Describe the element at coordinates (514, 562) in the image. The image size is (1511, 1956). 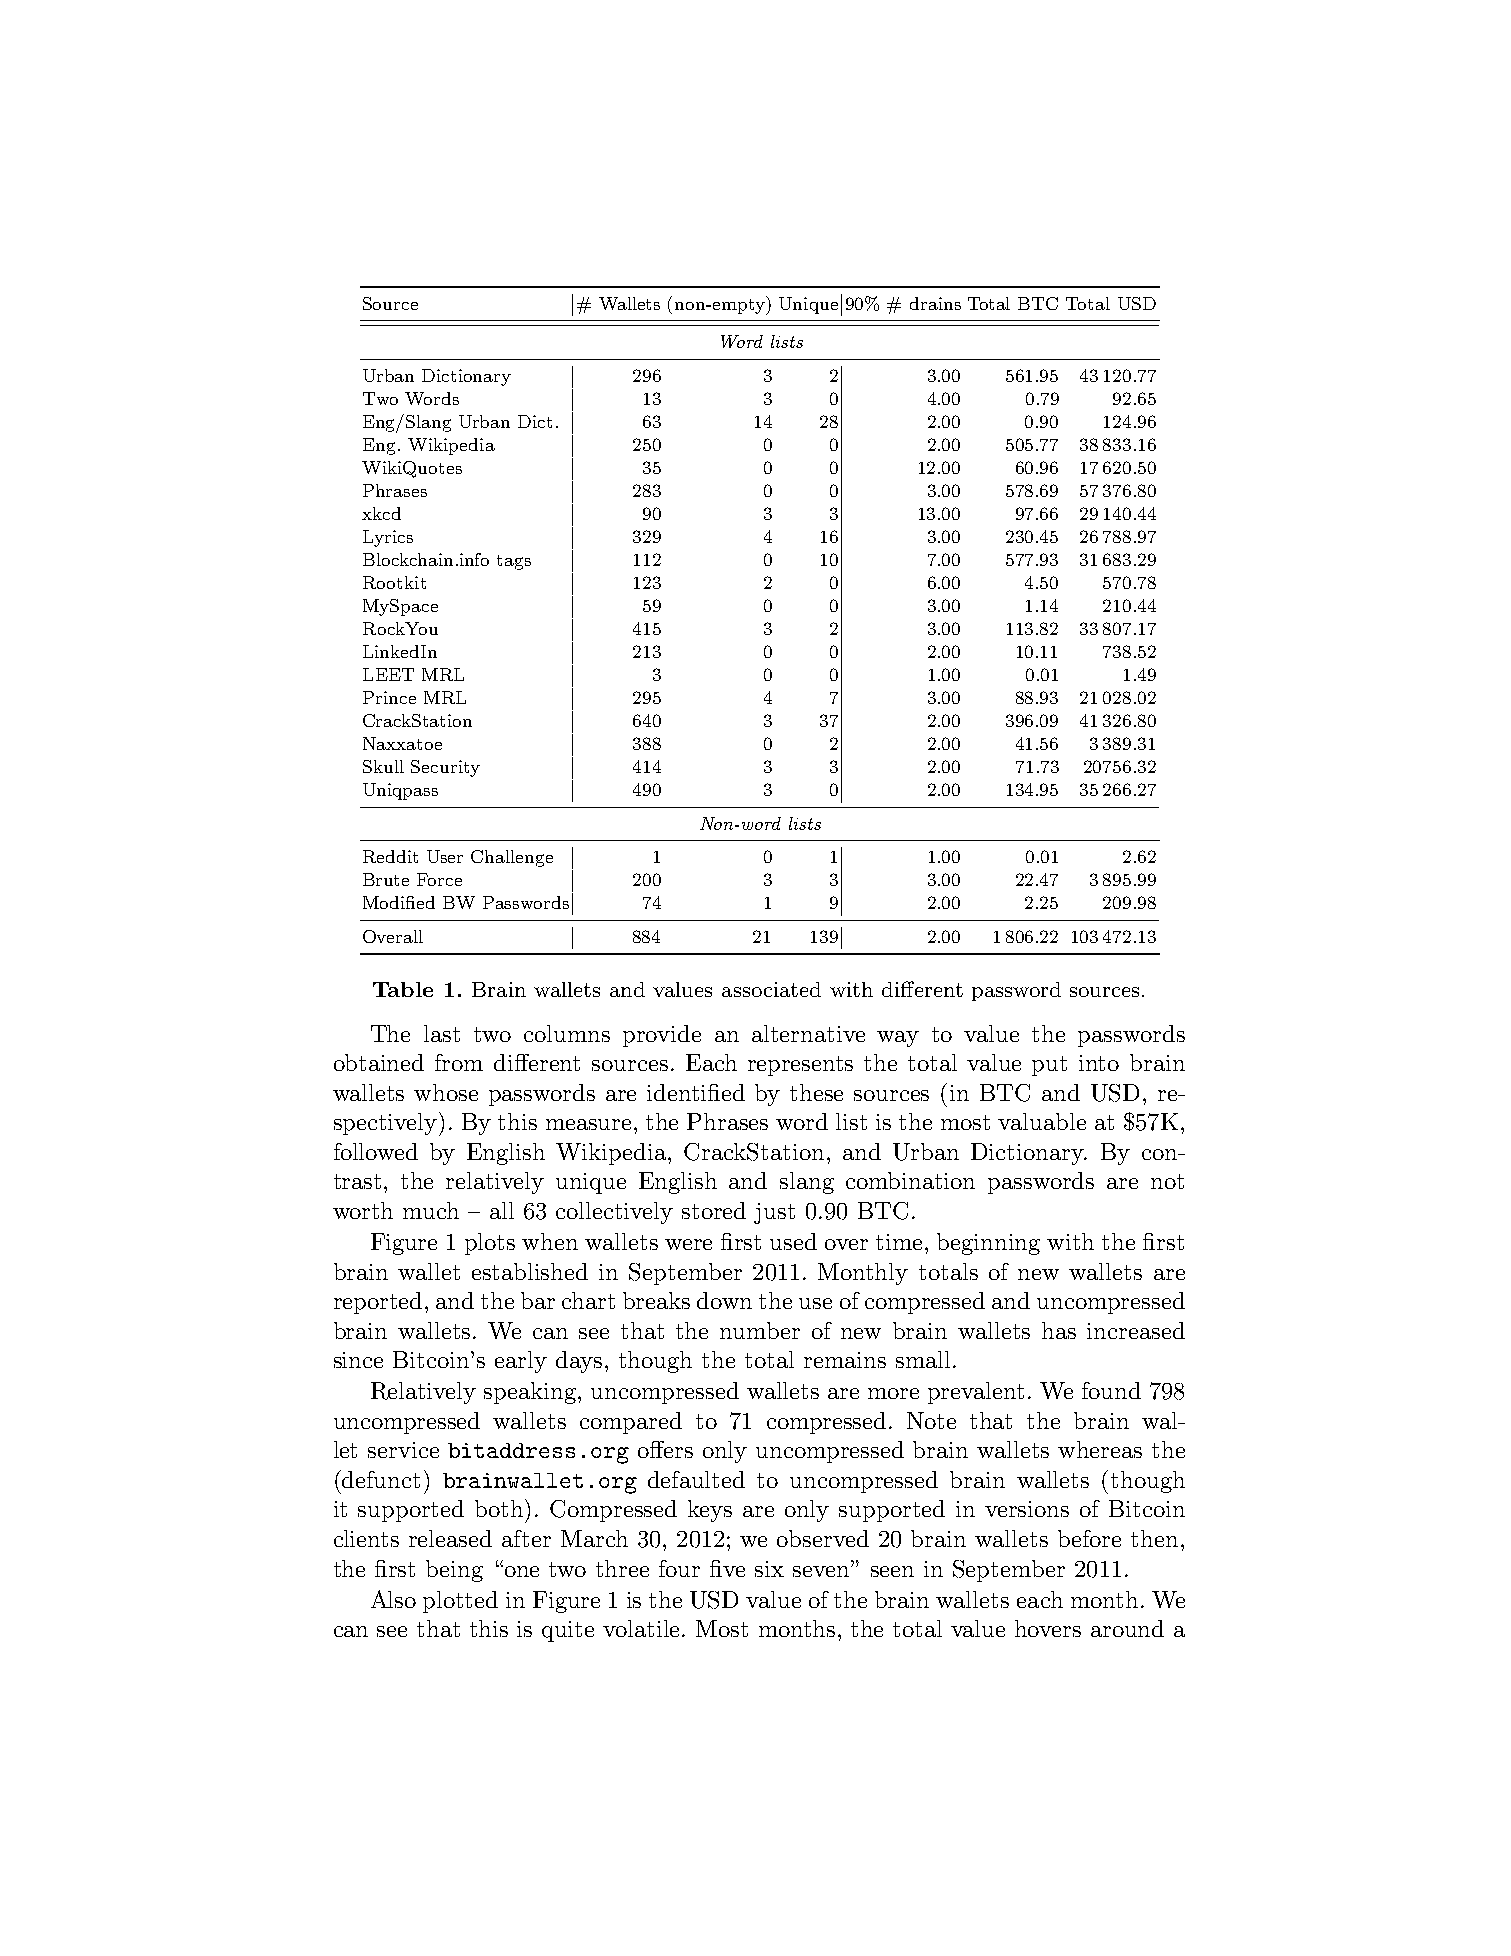
I see `tags` at that location.
